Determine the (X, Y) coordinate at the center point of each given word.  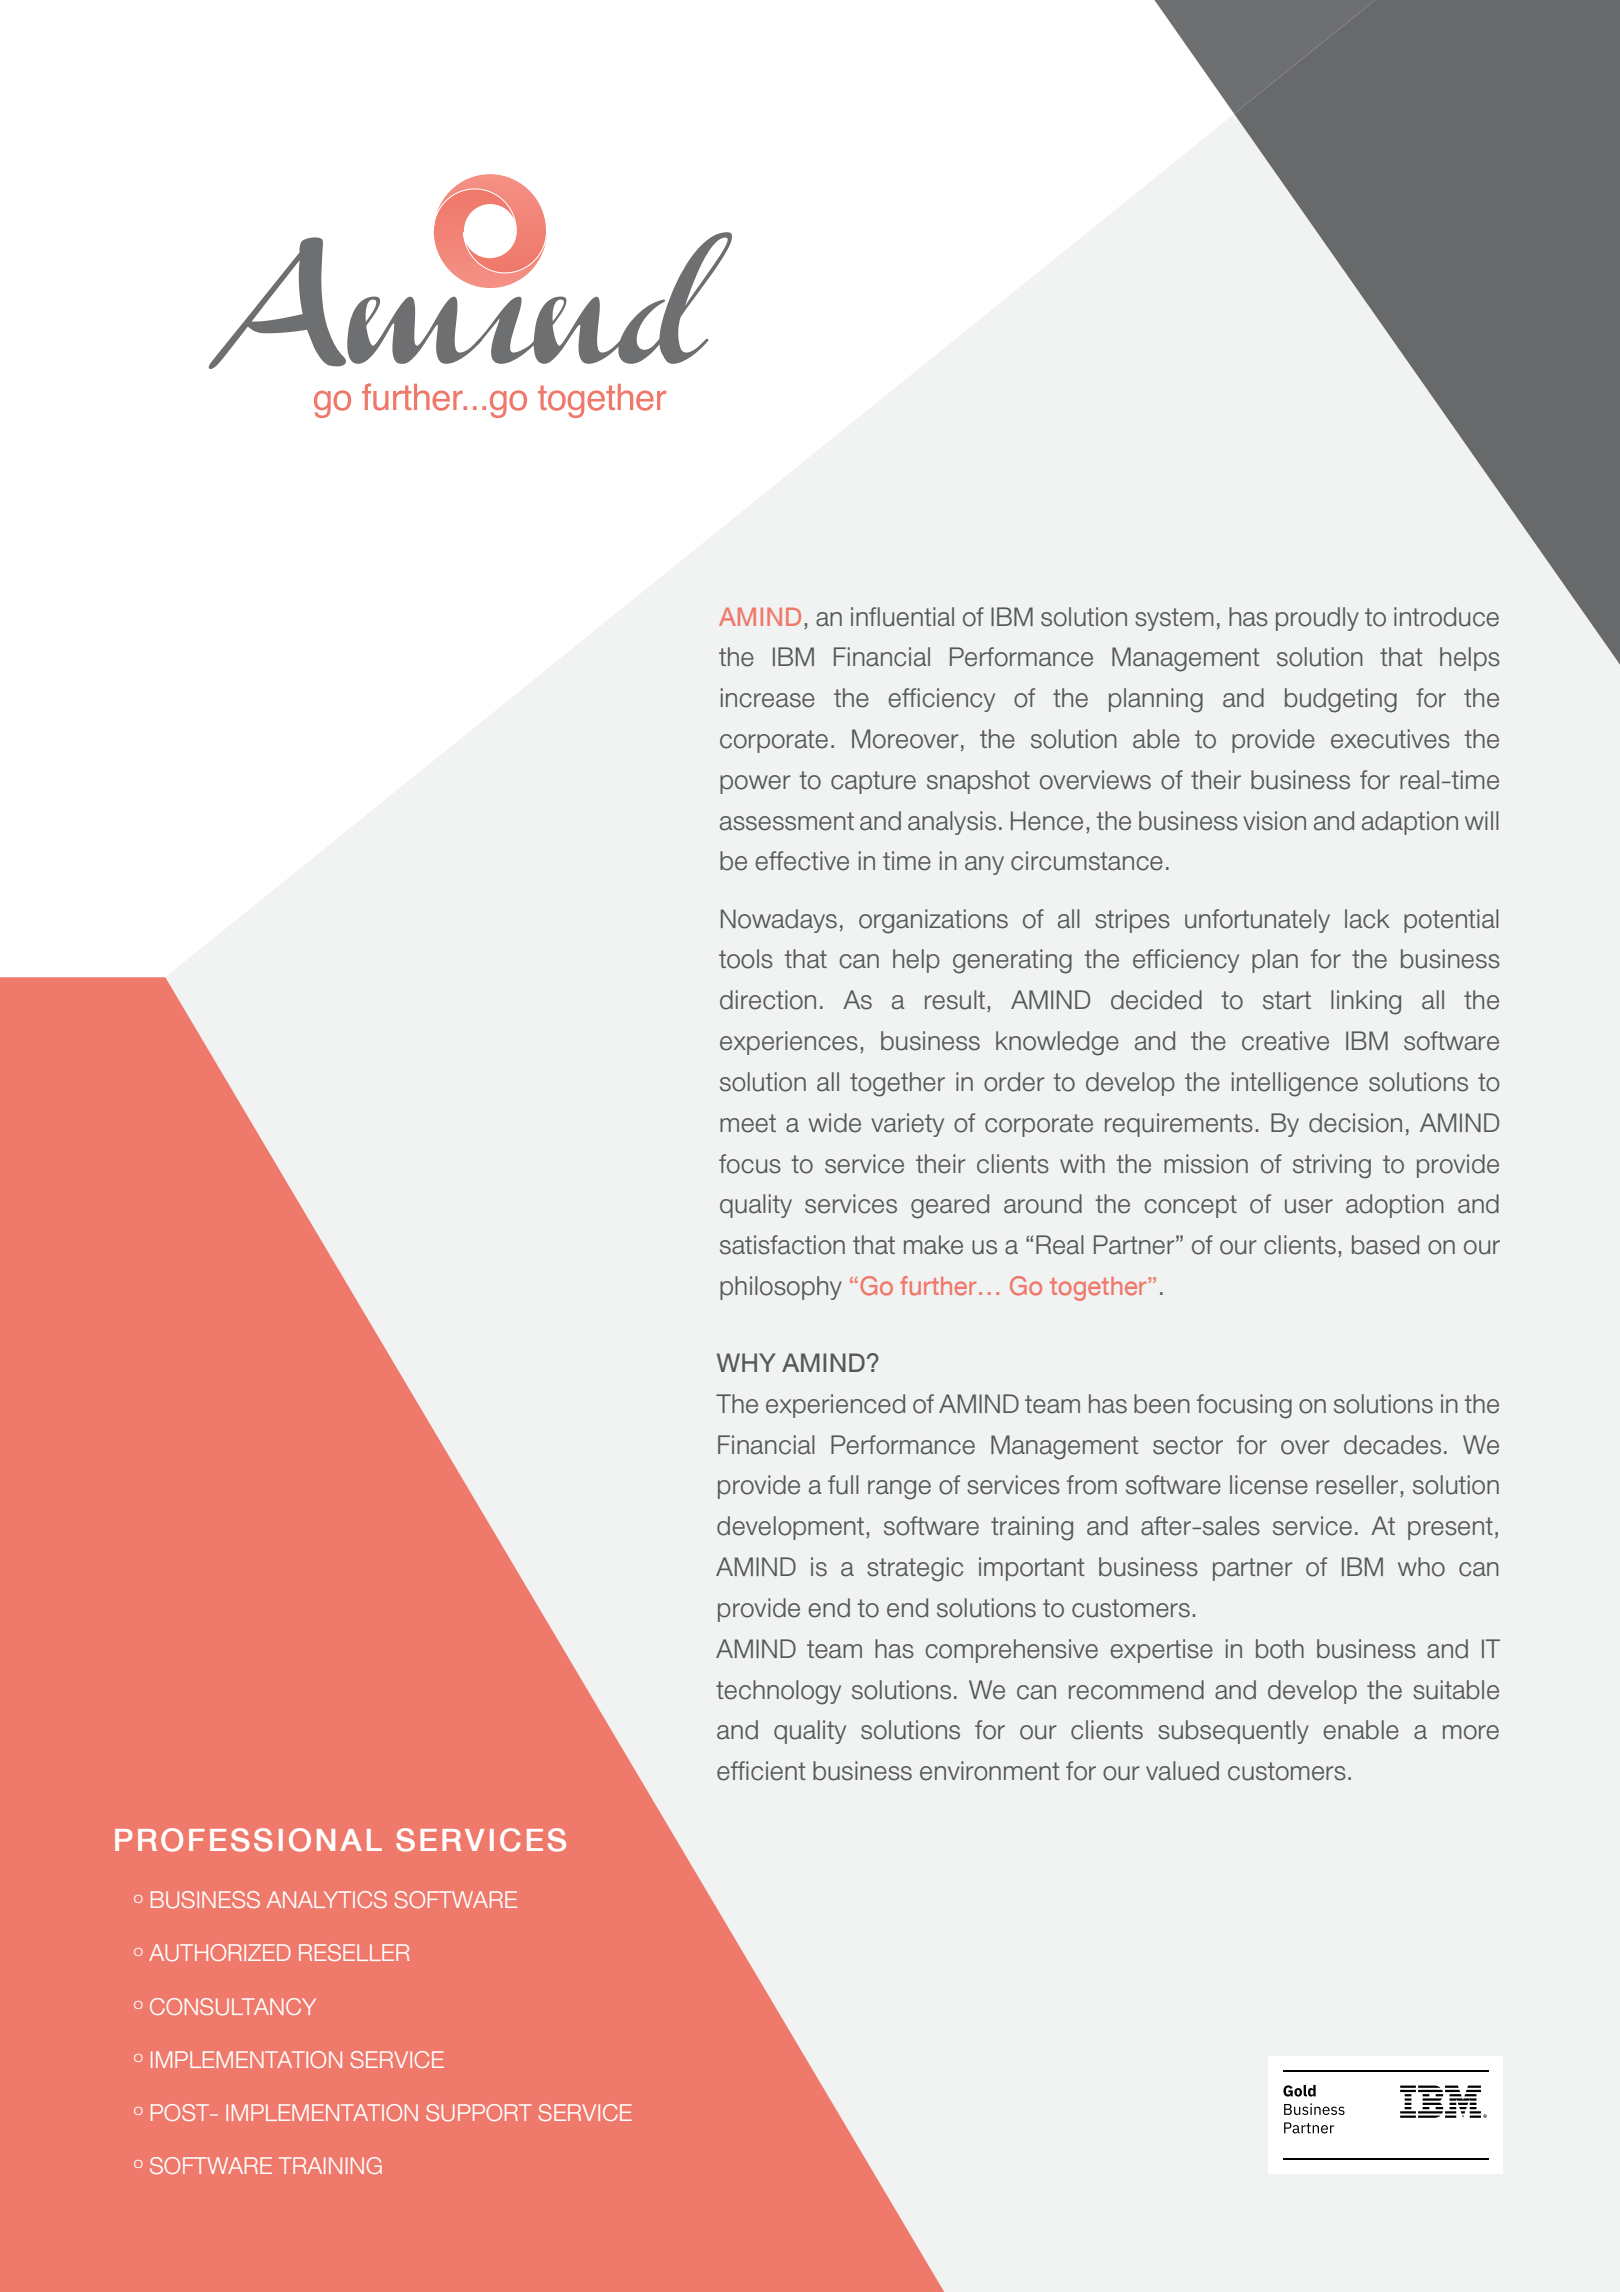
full (843, 1485)
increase (768, 698)
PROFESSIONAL (248, 1840)
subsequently (1233, 1732)
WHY (746, 1362)
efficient (761, 1771)
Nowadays (779, 921)
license (1269, 1485)
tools (746, 959)
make (933, 1245)
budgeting (1341, 700)
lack (1367, 919)
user (1309, 1206)
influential (902, 617)
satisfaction (782, 1245)
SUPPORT (479, 2112)
